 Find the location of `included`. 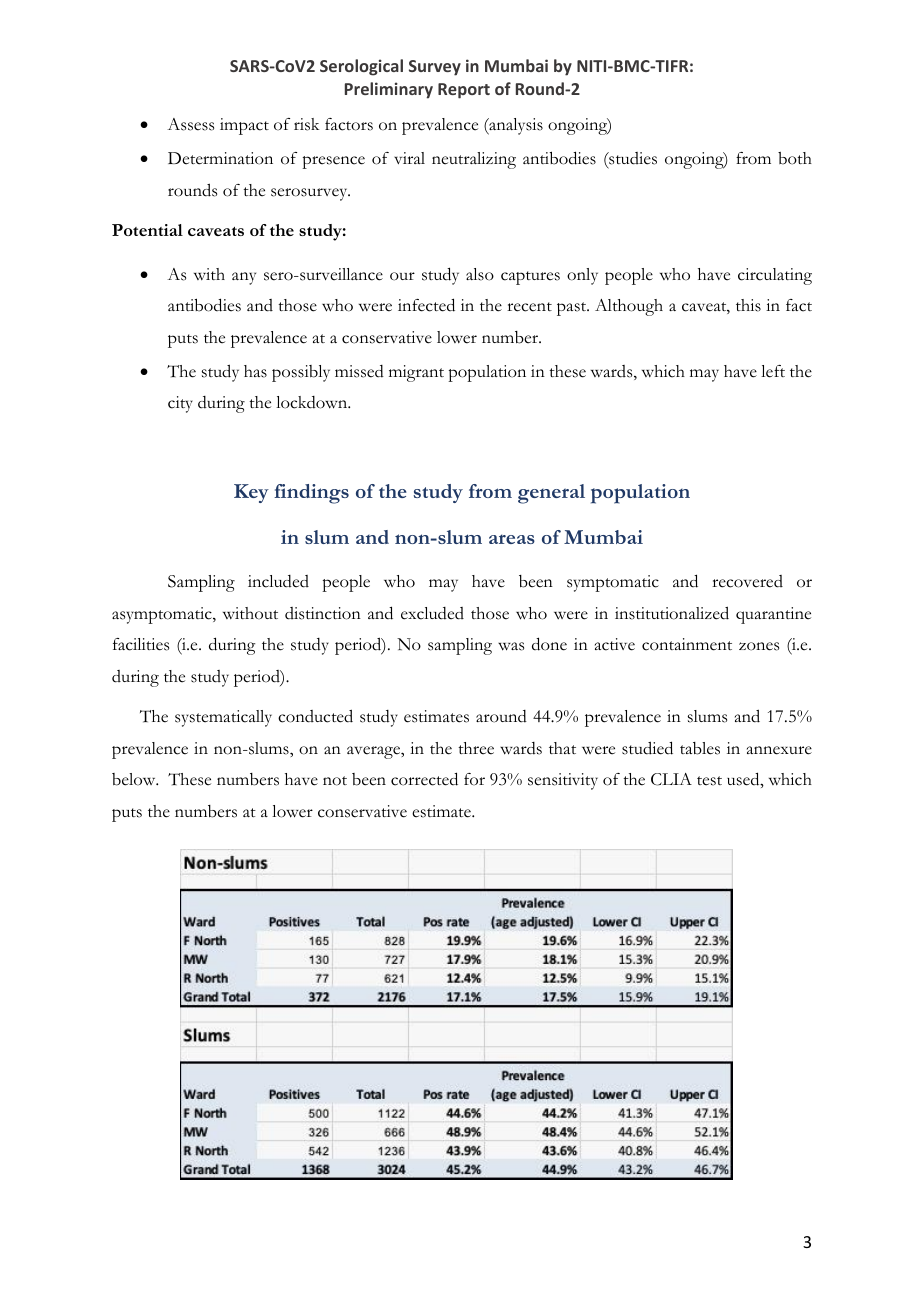

included is located at coordinates (278, 581).
